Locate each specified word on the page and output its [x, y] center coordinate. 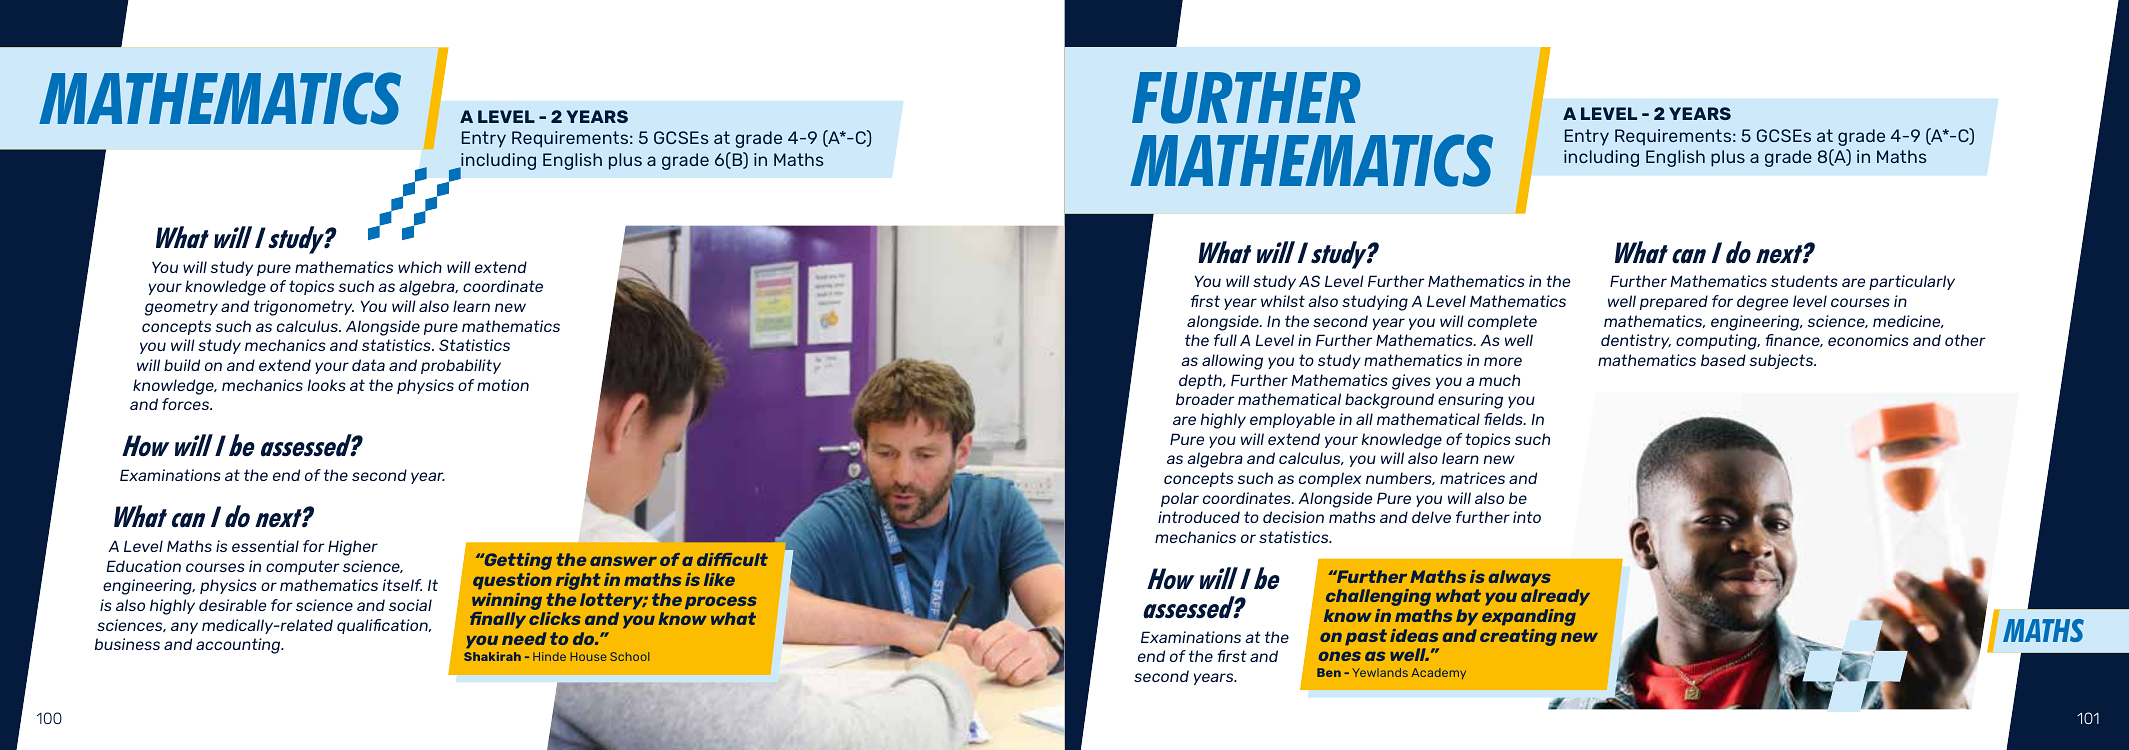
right [578, 581]
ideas [1414, 635]
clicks [555, 618]
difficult [732, 559]
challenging [1378, 597]
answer [623, 561]
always [1520, 578]
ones [1340, 656]
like [719, 579]
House [588, 656]
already [1555, 597]
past [1366, 637]
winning [508, 603]
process [721, 602]
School [629, 656]
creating [1518, 637]
